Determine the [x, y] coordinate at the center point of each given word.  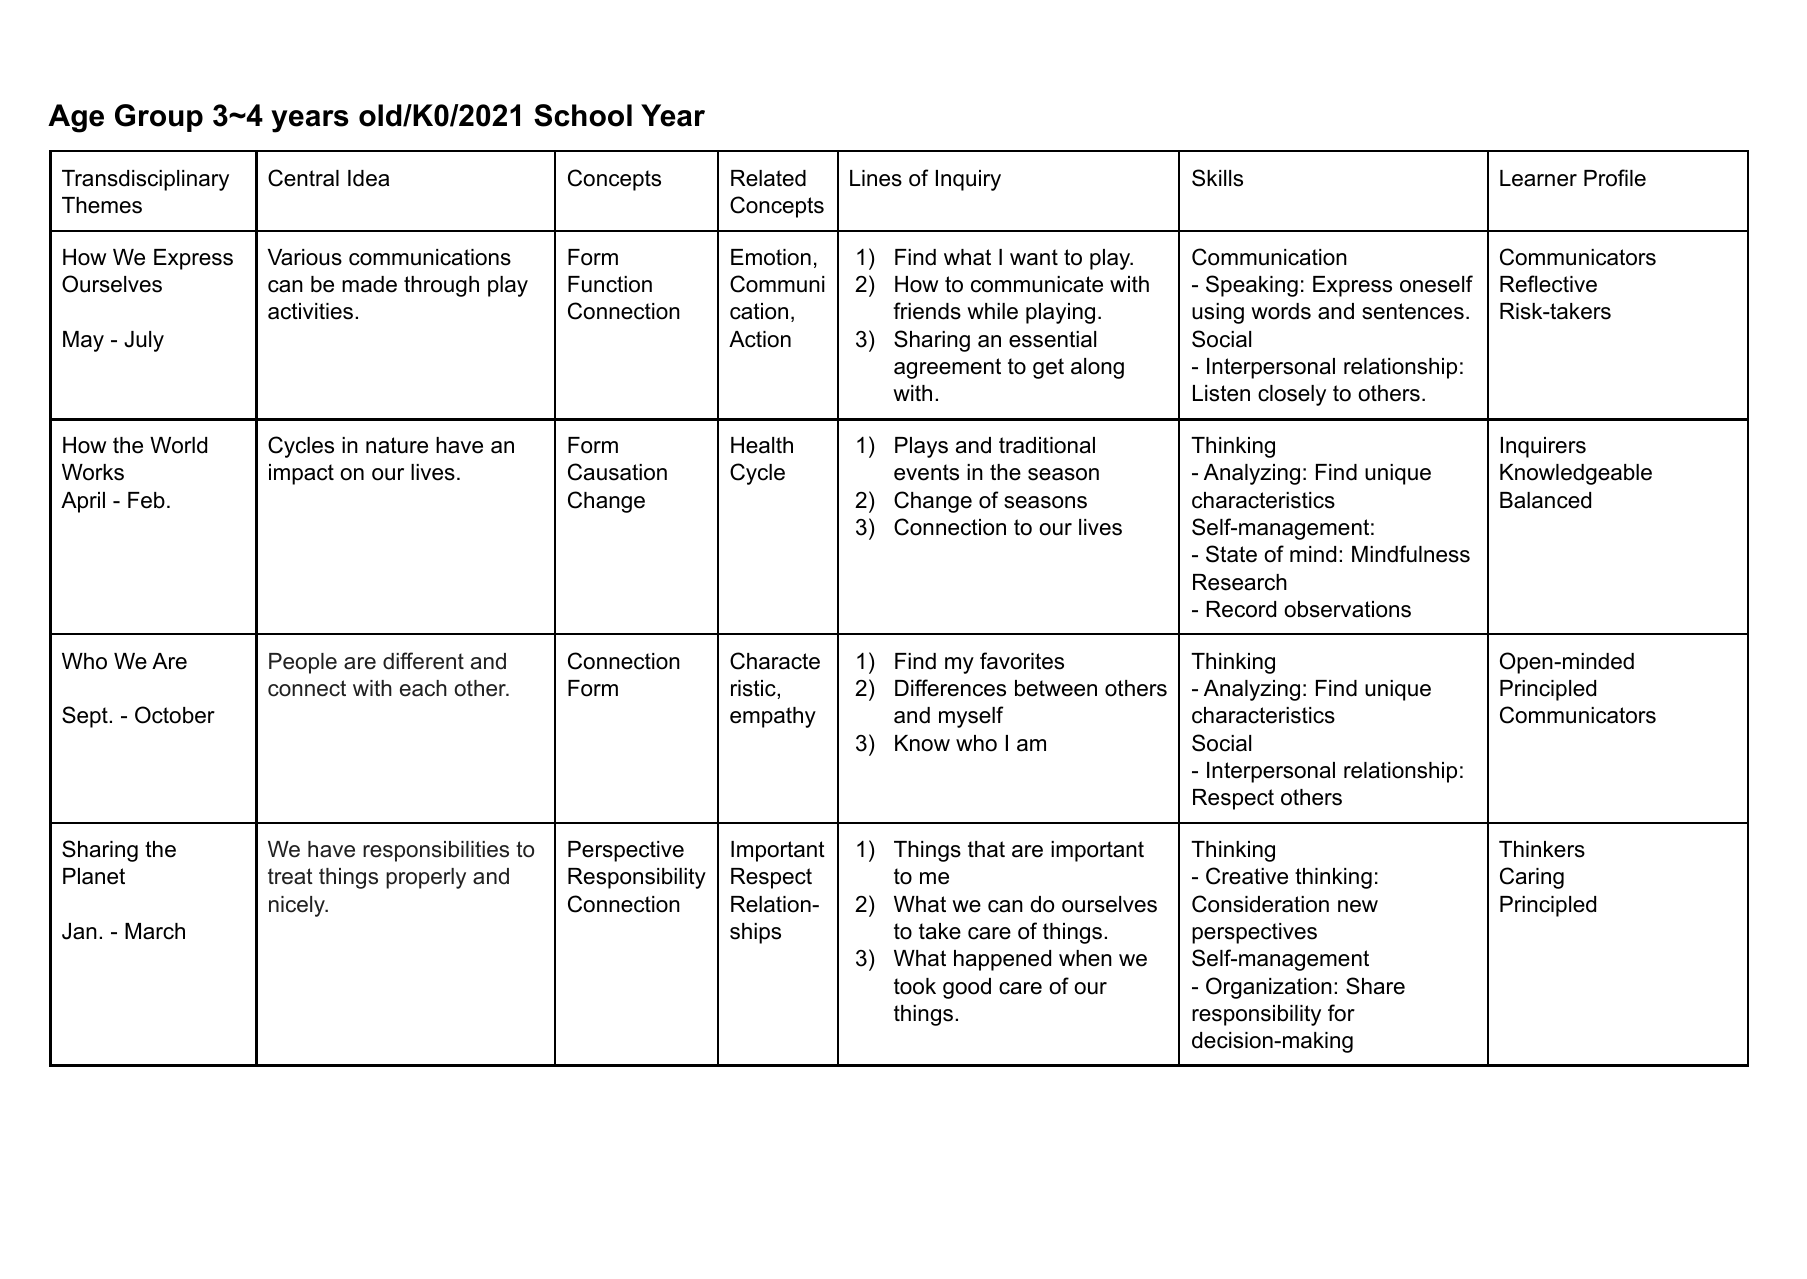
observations [1347, 609]
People [303, 663]
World [178, 445]
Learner [1538, 178]
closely [1292, 395]
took [915, 986]
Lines [876, 178]
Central [303, 178]
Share [1375, 986]
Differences [950, 688]
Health [762, 445]
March [155, 931]
